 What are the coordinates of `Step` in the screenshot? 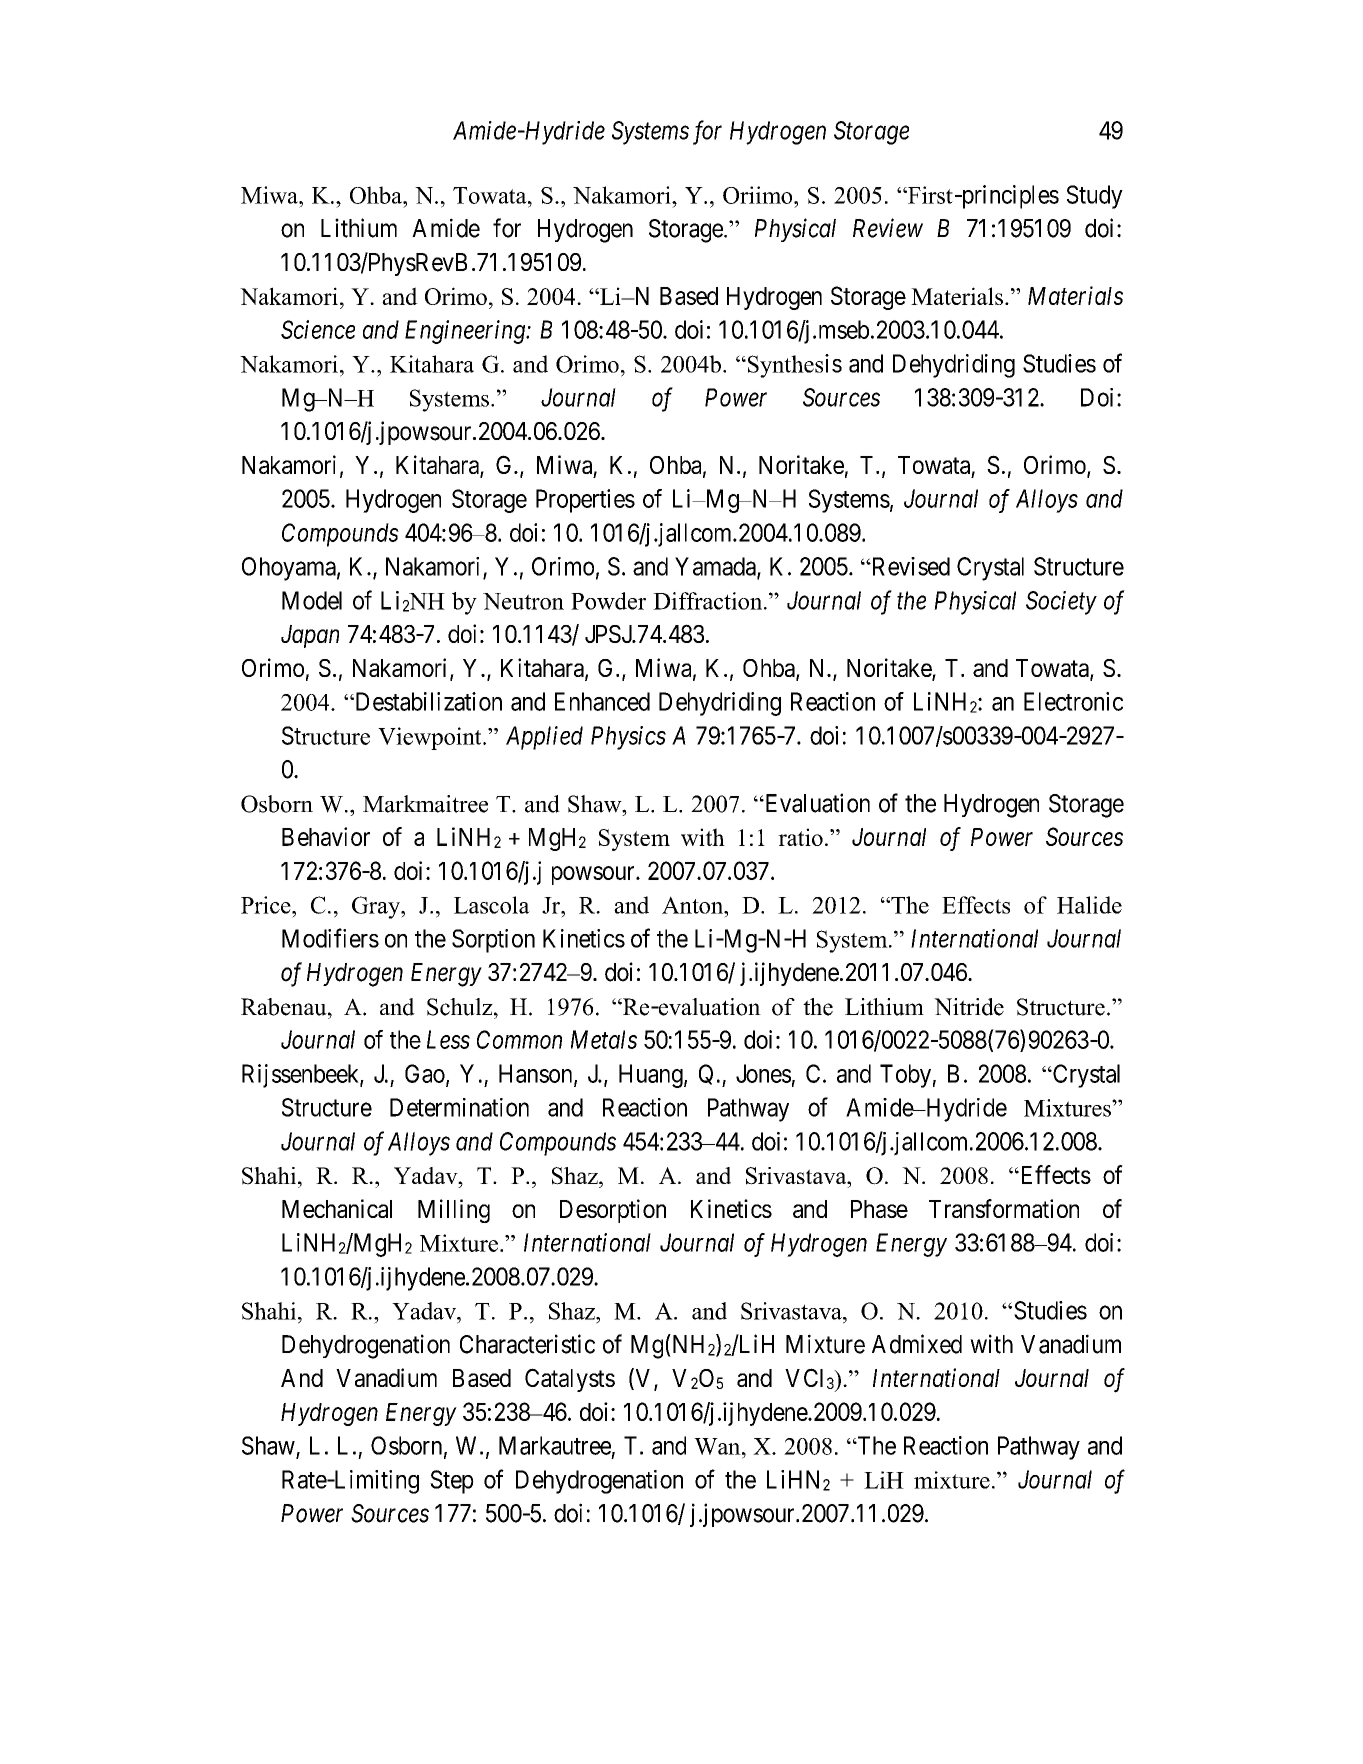 It's located at (452, 1482).
